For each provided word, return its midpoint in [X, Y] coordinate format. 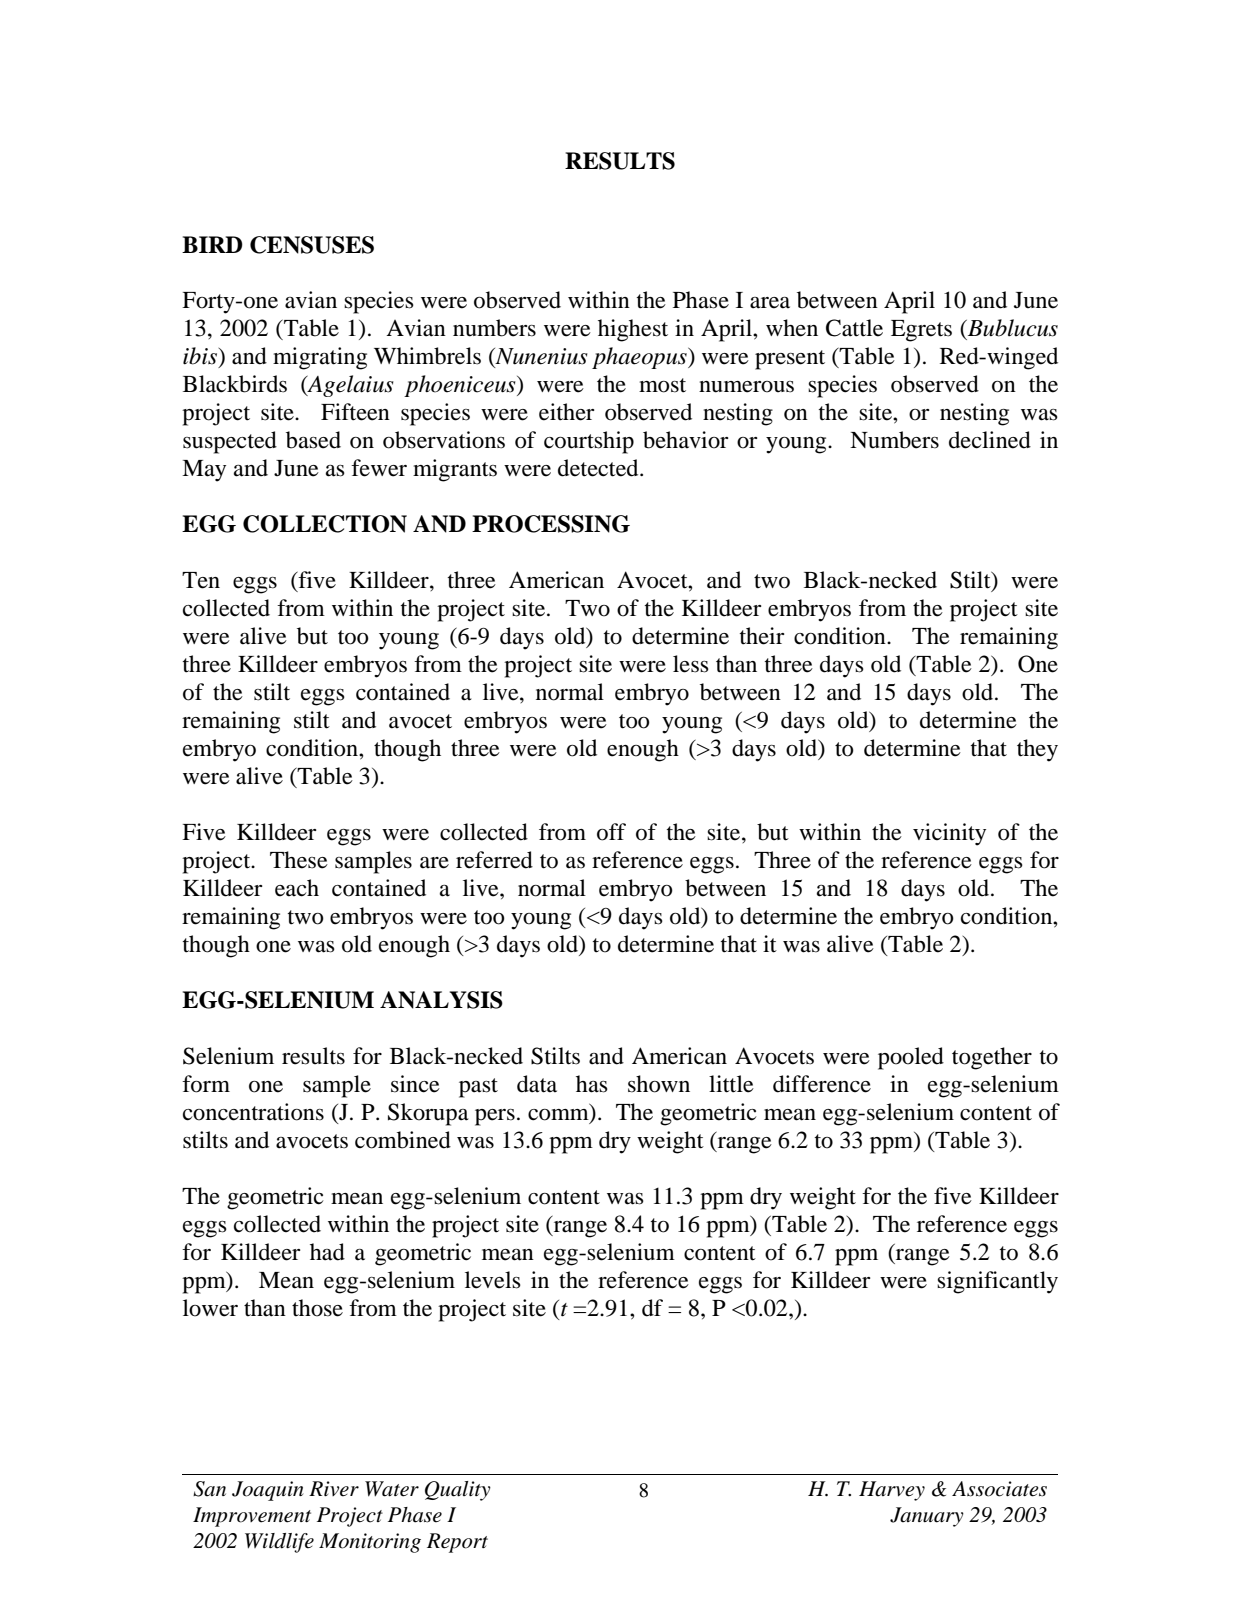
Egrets [921, 331]
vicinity [949, 834]
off [611, 832]
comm [558, 1115]
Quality [458, 1491]
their [762, 636]
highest [633, 330]
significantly [997, 1282]
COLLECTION [325, 524]
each [297, 888]
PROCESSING [551, 524]
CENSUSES [312, 245]
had [327, 1252]
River [334, 1489]
